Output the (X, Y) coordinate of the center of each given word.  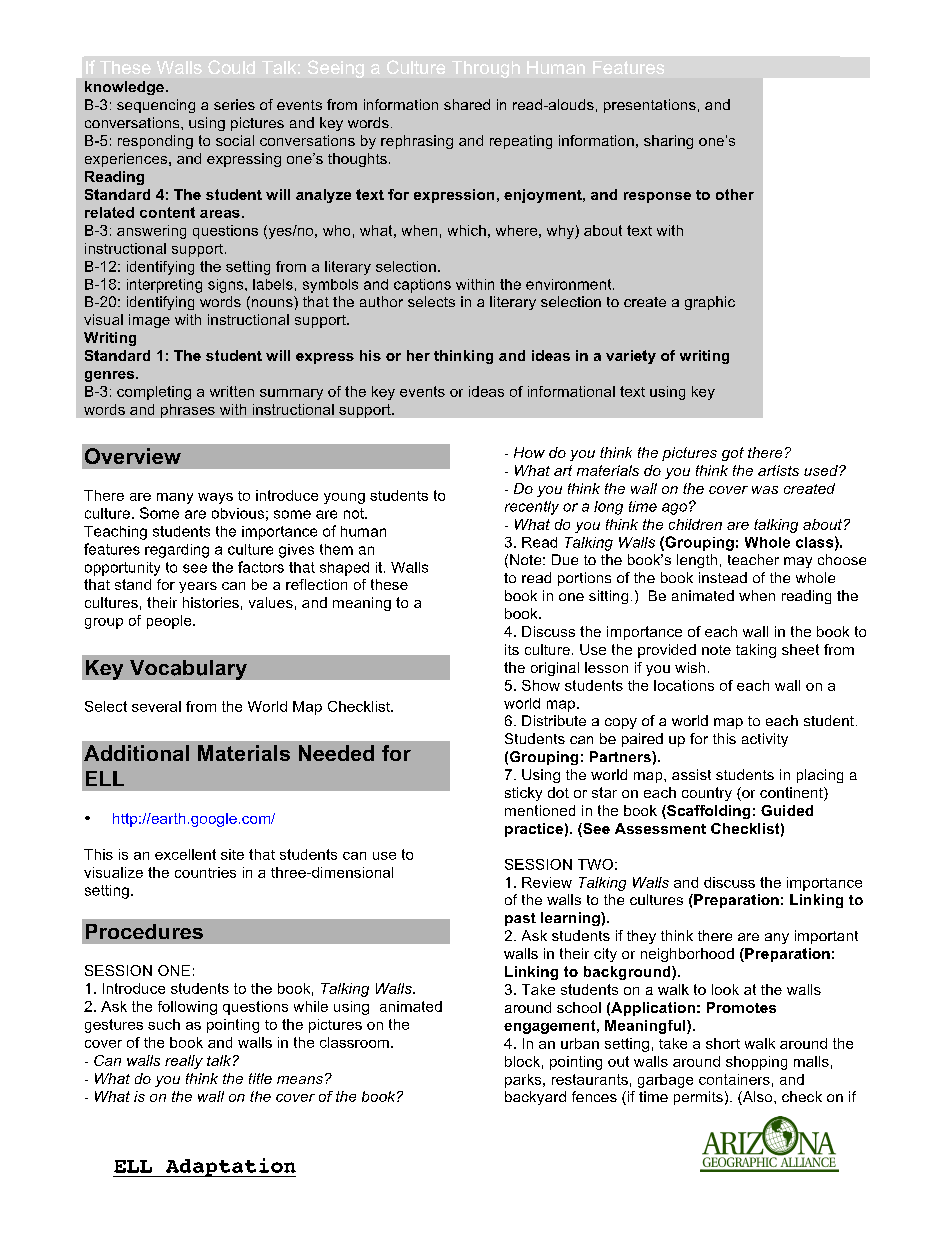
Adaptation (229, 1167)
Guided (787, 810)
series (234, 104)
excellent (185, 854)
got (733, 454)
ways (215, 498)
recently (532, 508)
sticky (523, 794)
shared (467, 104)
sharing (668, 142)
